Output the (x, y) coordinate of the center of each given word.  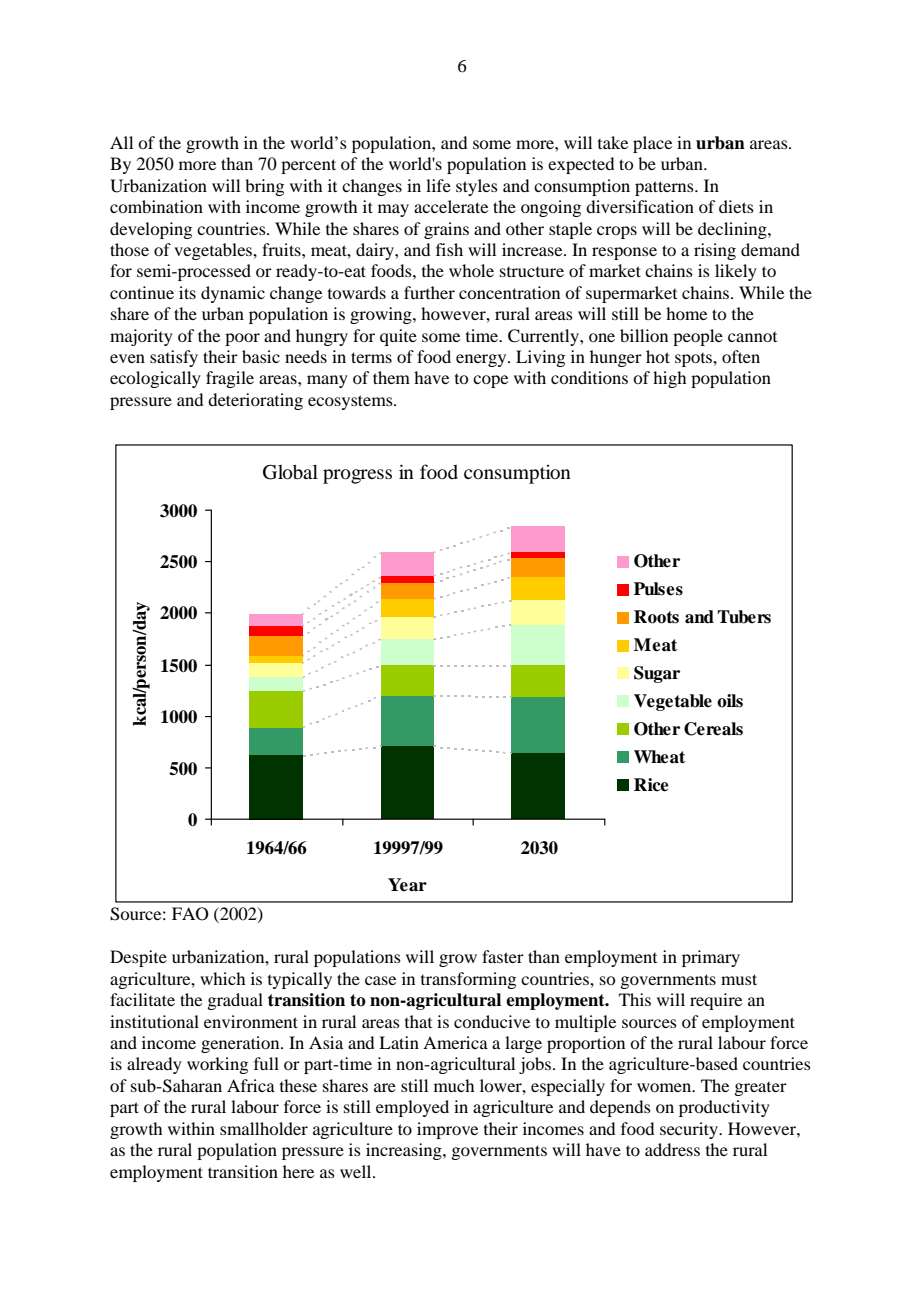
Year (407, 885)
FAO (190, 914)
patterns (665, 188)
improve (447, 1130)
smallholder (264, 1128)
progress (357, 476)
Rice (651, 785)
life (438, 185)
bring (264, 187)
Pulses (658, 589)
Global (290, 472)
